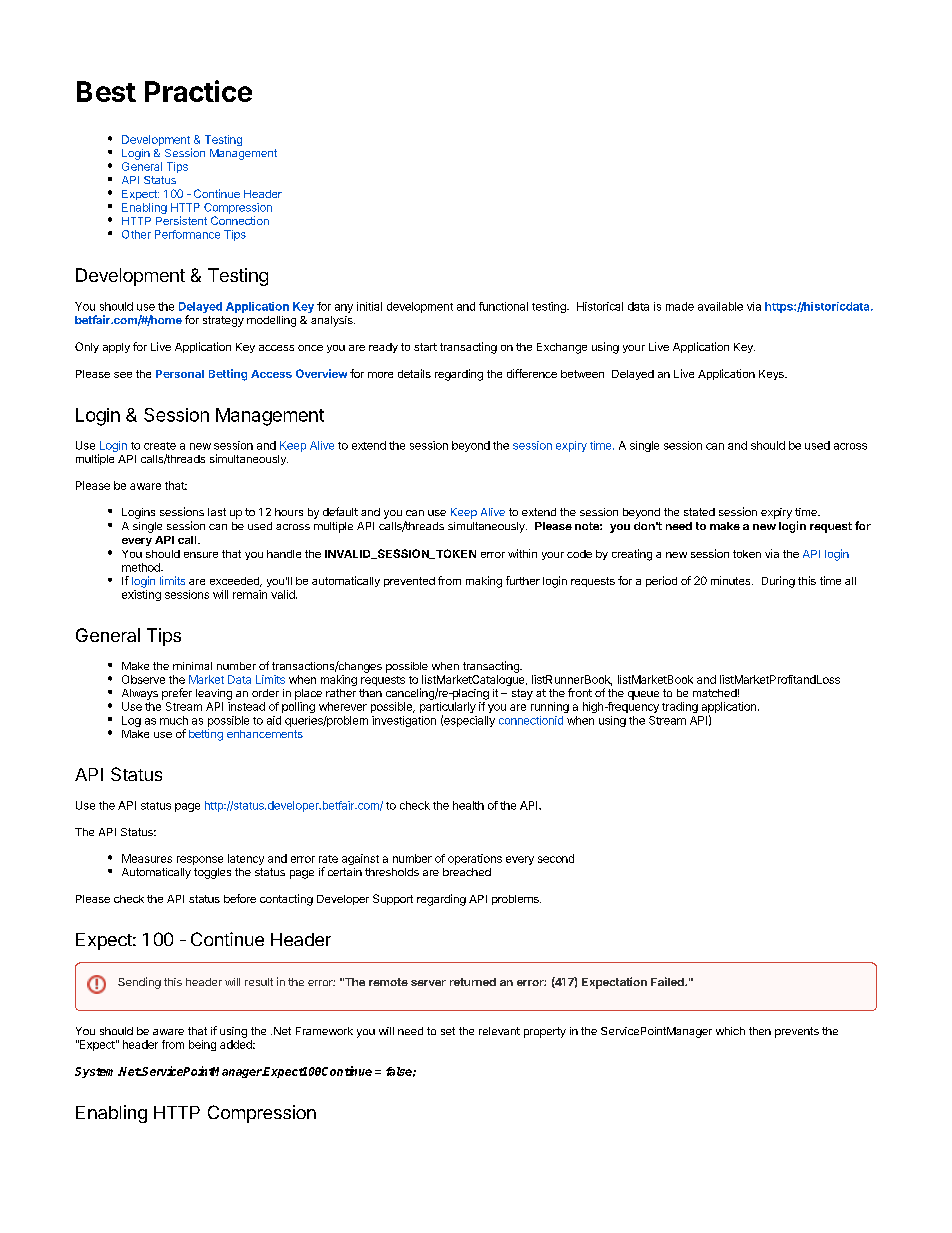  I want to click on trading, so click(680, 707).
